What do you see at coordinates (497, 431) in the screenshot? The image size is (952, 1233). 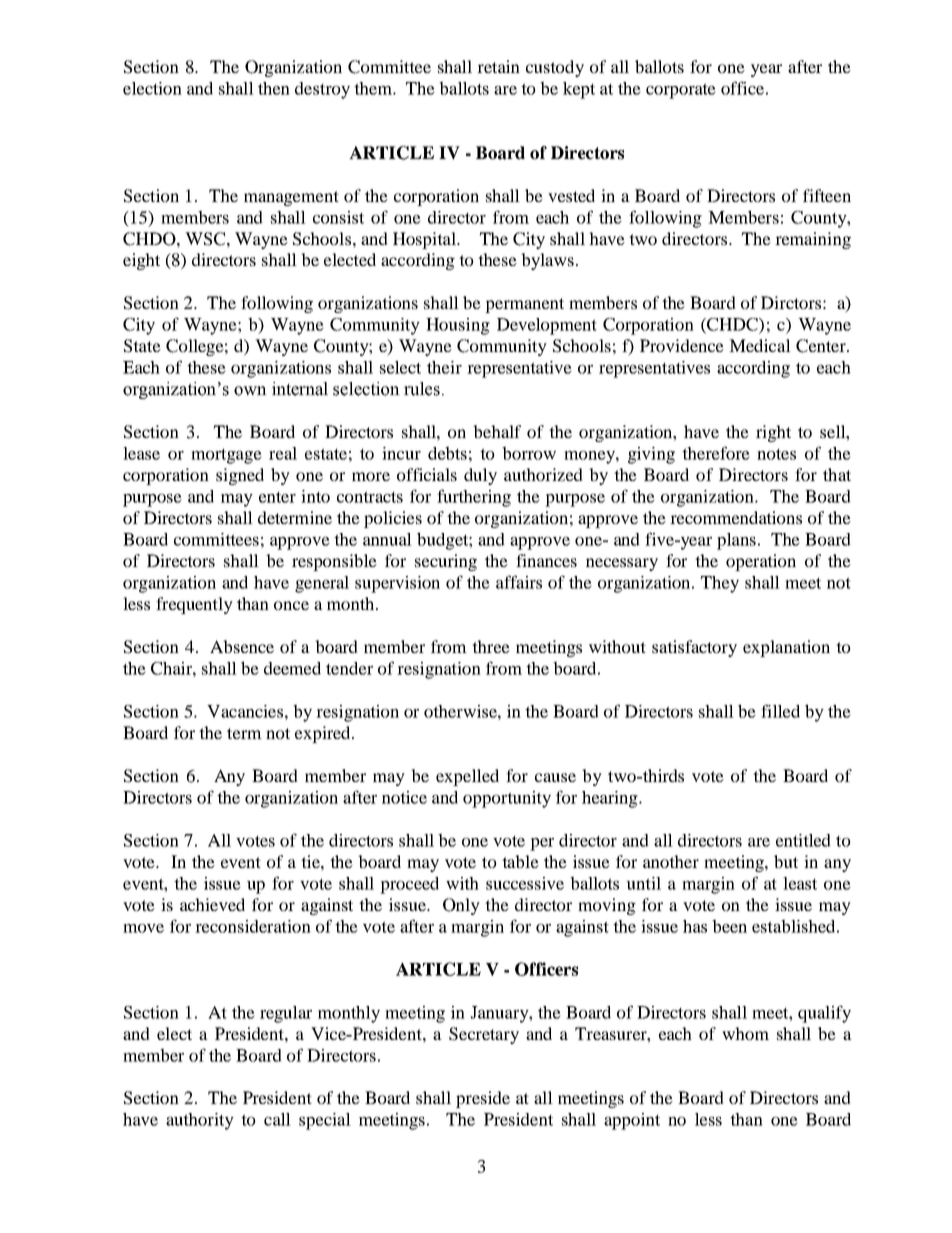 I see `behalf` at bounding box center [497, 431].
